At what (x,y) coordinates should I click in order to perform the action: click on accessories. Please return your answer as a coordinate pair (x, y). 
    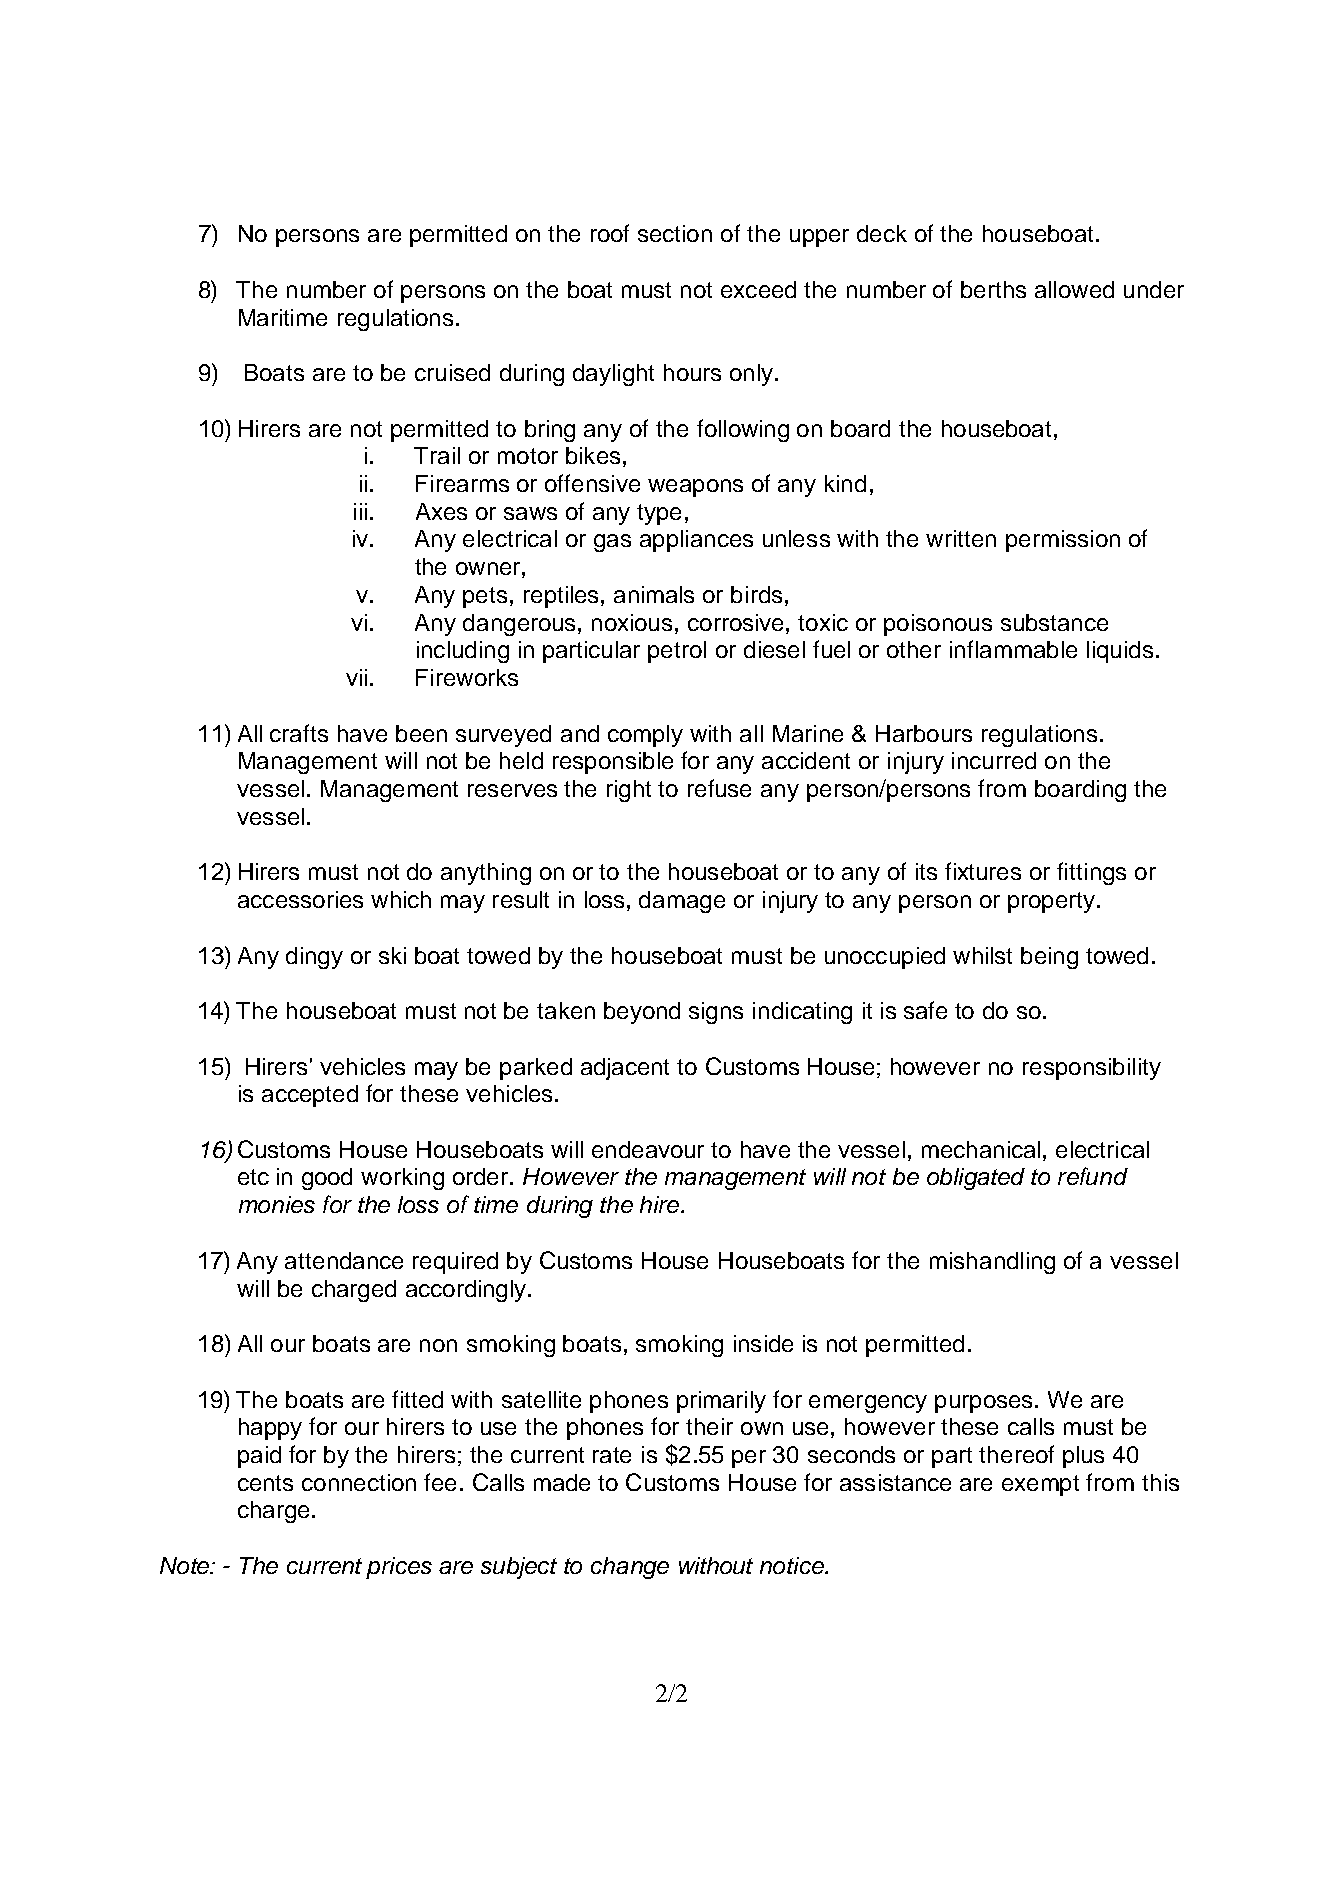
    Looking at the image, I should click on (300, 899).
